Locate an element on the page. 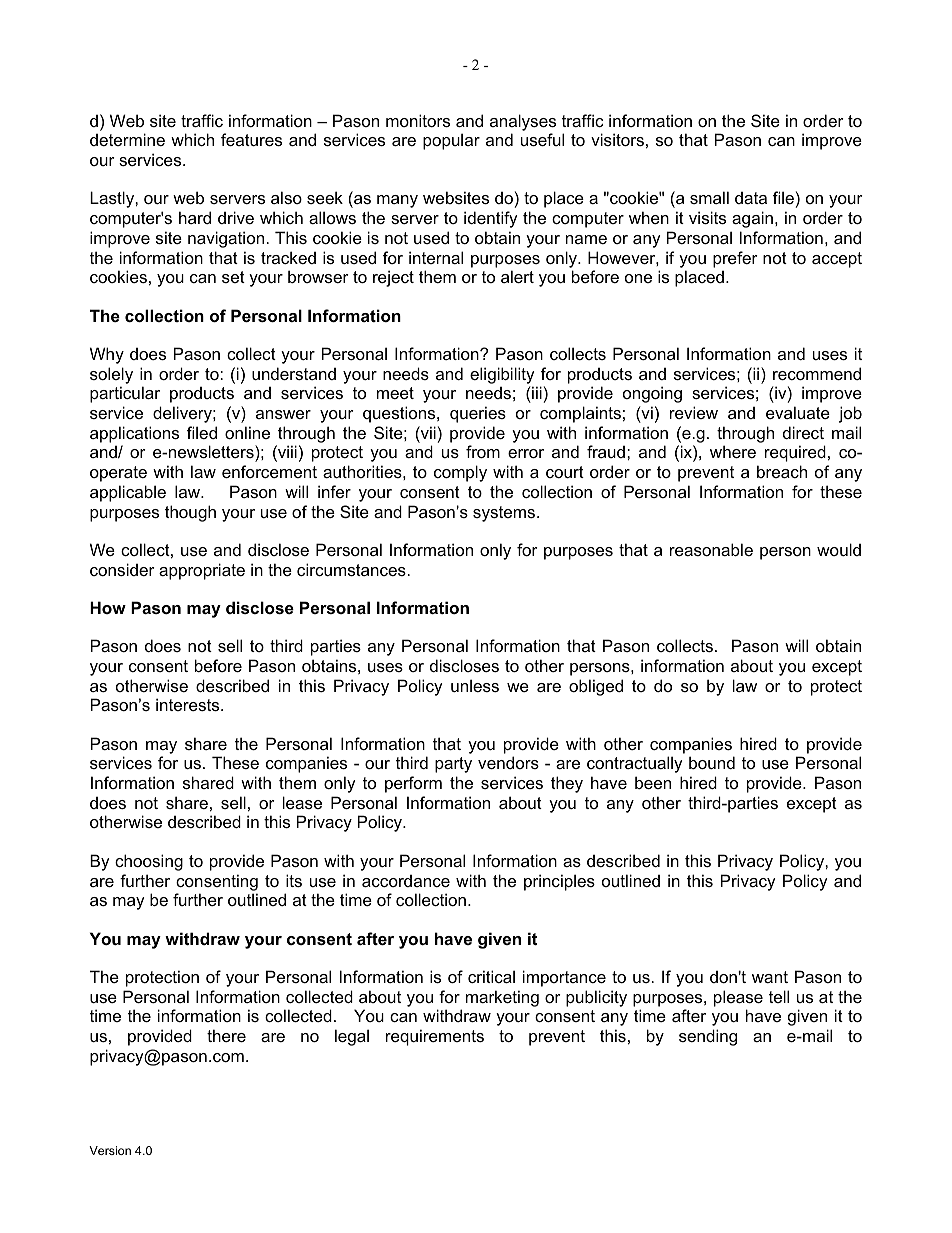 This document has width=952, height=1233. sending is located at coordinates (708, 1037).
